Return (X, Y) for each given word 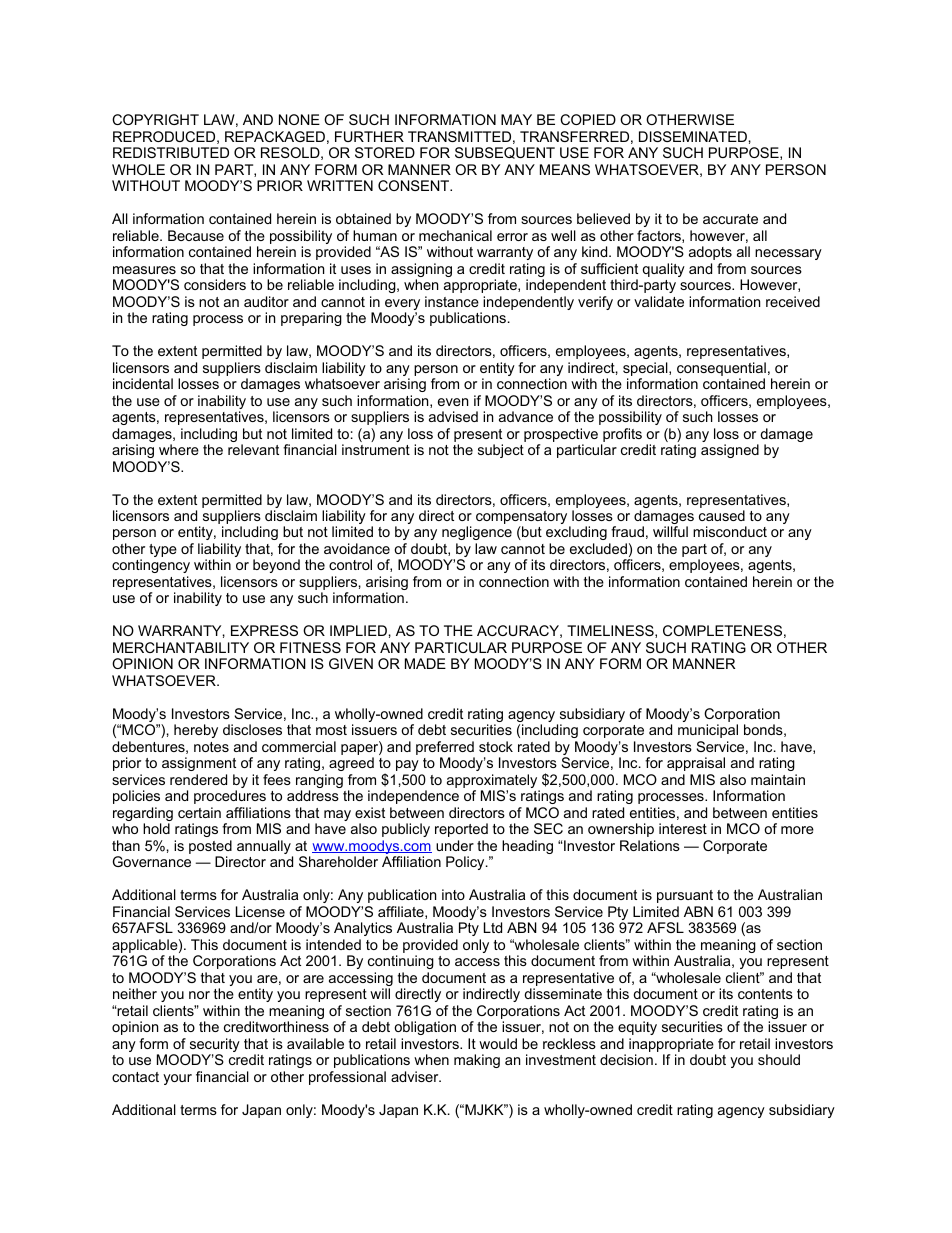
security (213, 1046)
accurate (730, 219)
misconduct (730, 531)
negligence (477, 535)
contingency (151, 568)
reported (461, 830)
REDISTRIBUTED (171, 152)
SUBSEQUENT (505, 153)
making (477, 1061)
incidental (143, 383)
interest (683, 828)
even (453, 402)
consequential (721, 369)
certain (199, 812)
